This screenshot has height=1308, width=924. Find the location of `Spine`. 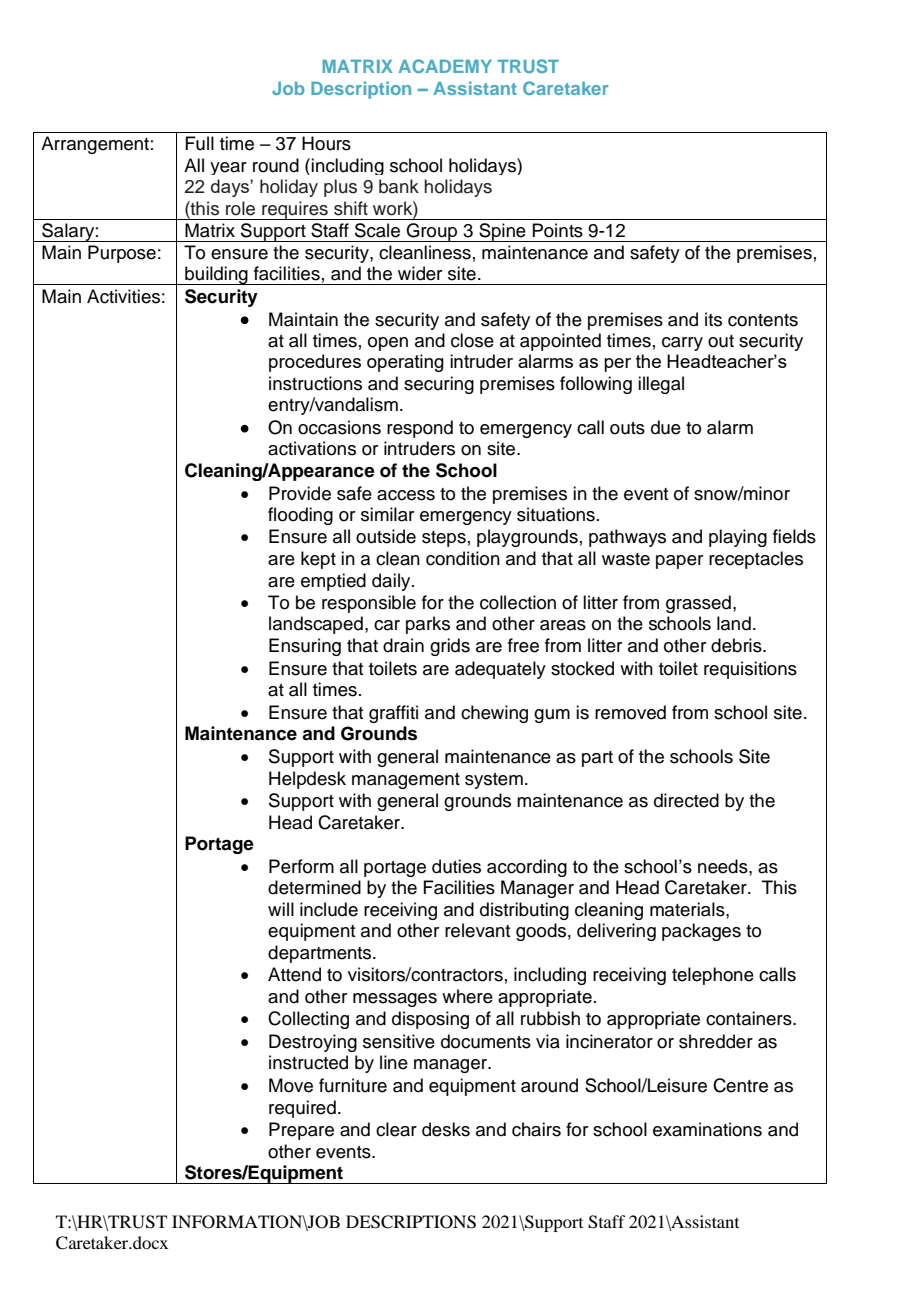

Spine is located at coordinates (502, 232).
